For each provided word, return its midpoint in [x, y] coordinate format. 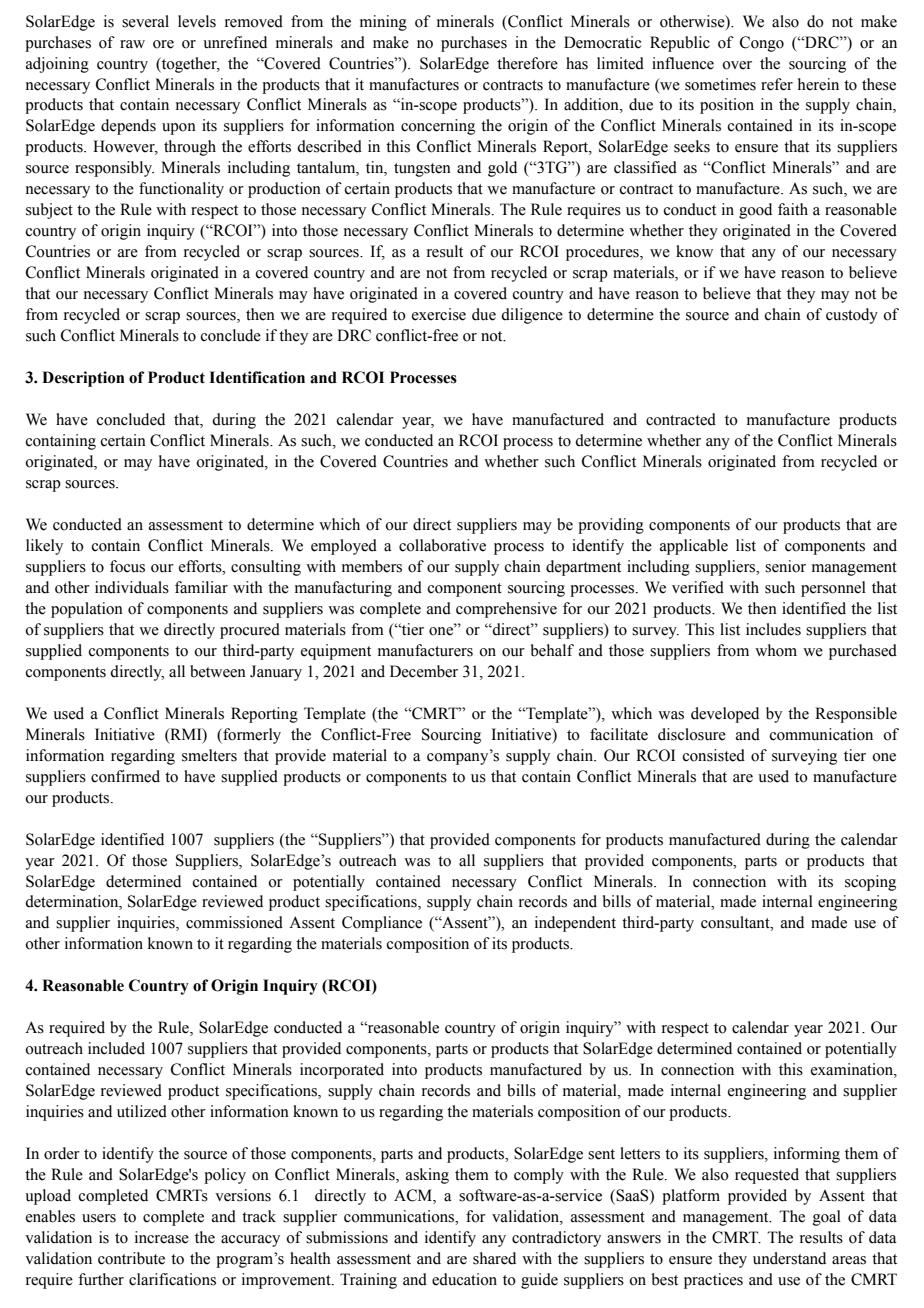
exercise [439, 314]
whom [776, 650]
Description [83, 379]
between [218, 671]
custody [852, 316]
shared [494, 1258]
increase [162, 1237]
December [424, 671]
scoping [870, 883]
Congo [762, 44]
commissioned [234, 922]
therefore [527, 63]
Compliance [382, 924]
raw [132, 44]
